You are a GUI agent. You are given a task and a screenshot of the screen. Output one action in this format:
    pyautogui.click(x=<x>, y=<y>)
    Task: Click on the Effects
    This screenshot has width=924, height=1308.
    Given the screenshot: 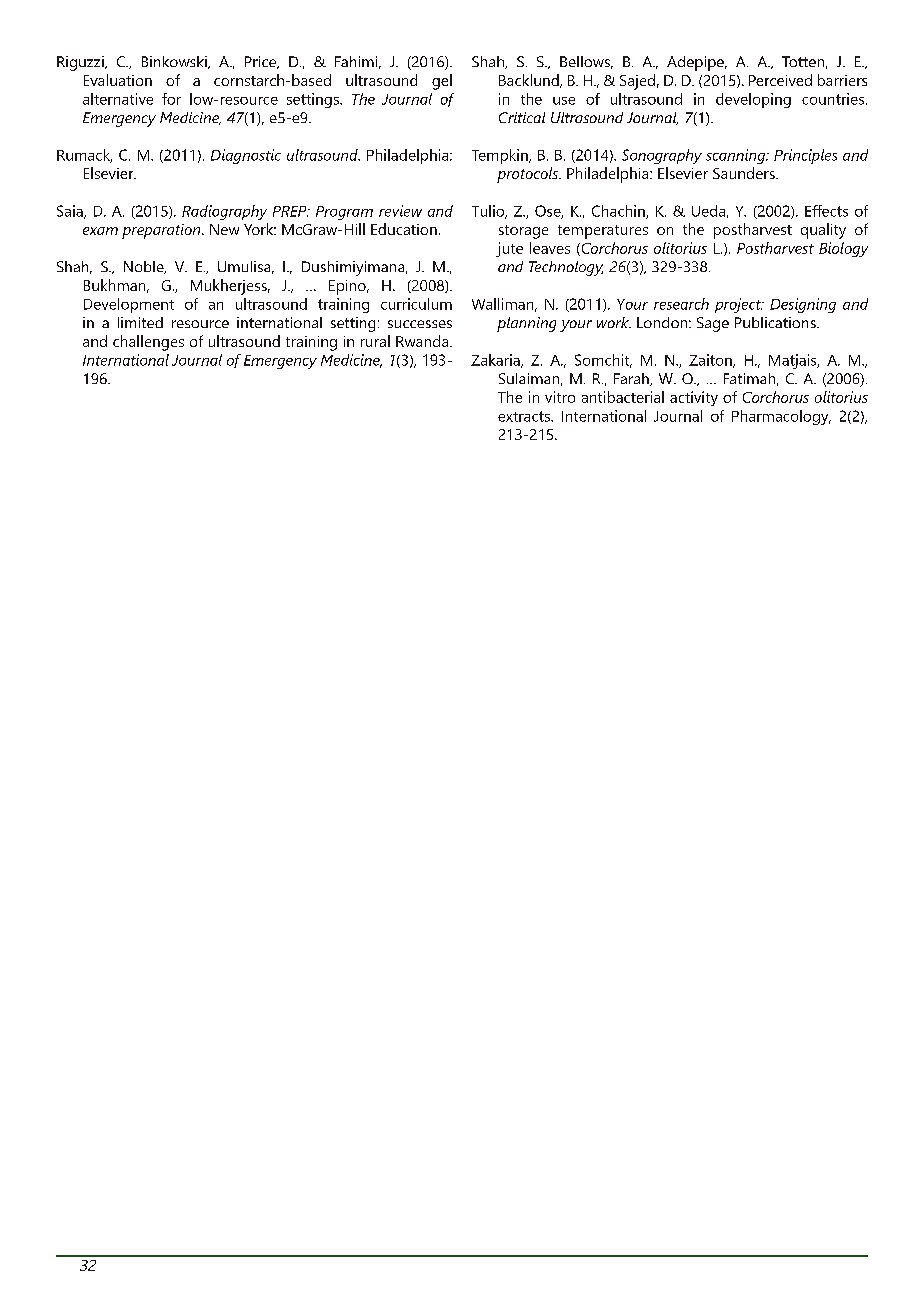 What is the action you would take?
    pyautogui.click(x=826, y=211)
